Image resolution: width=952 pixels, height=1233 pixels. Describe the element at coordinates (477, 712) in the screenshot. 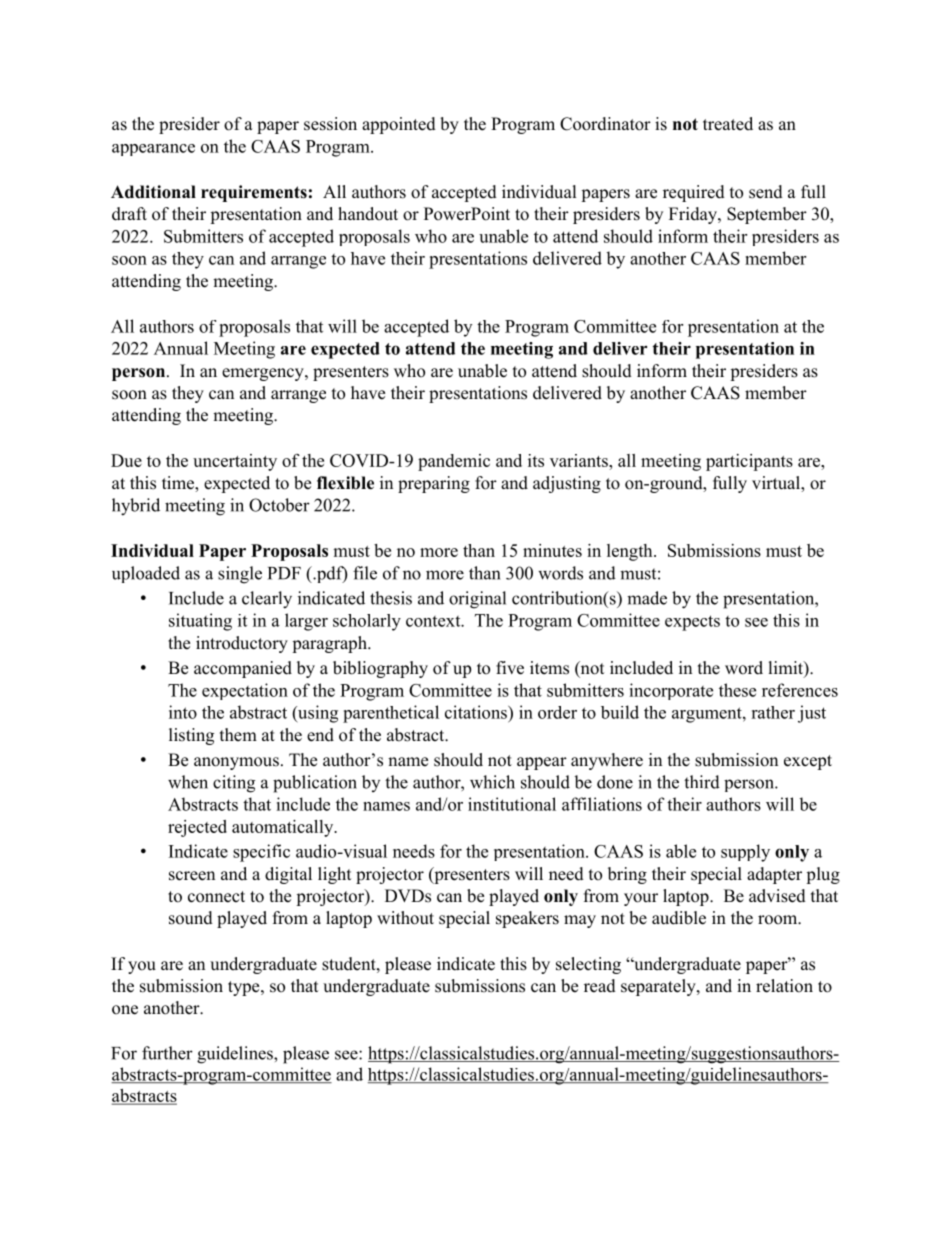

I see `citations` at that location.
